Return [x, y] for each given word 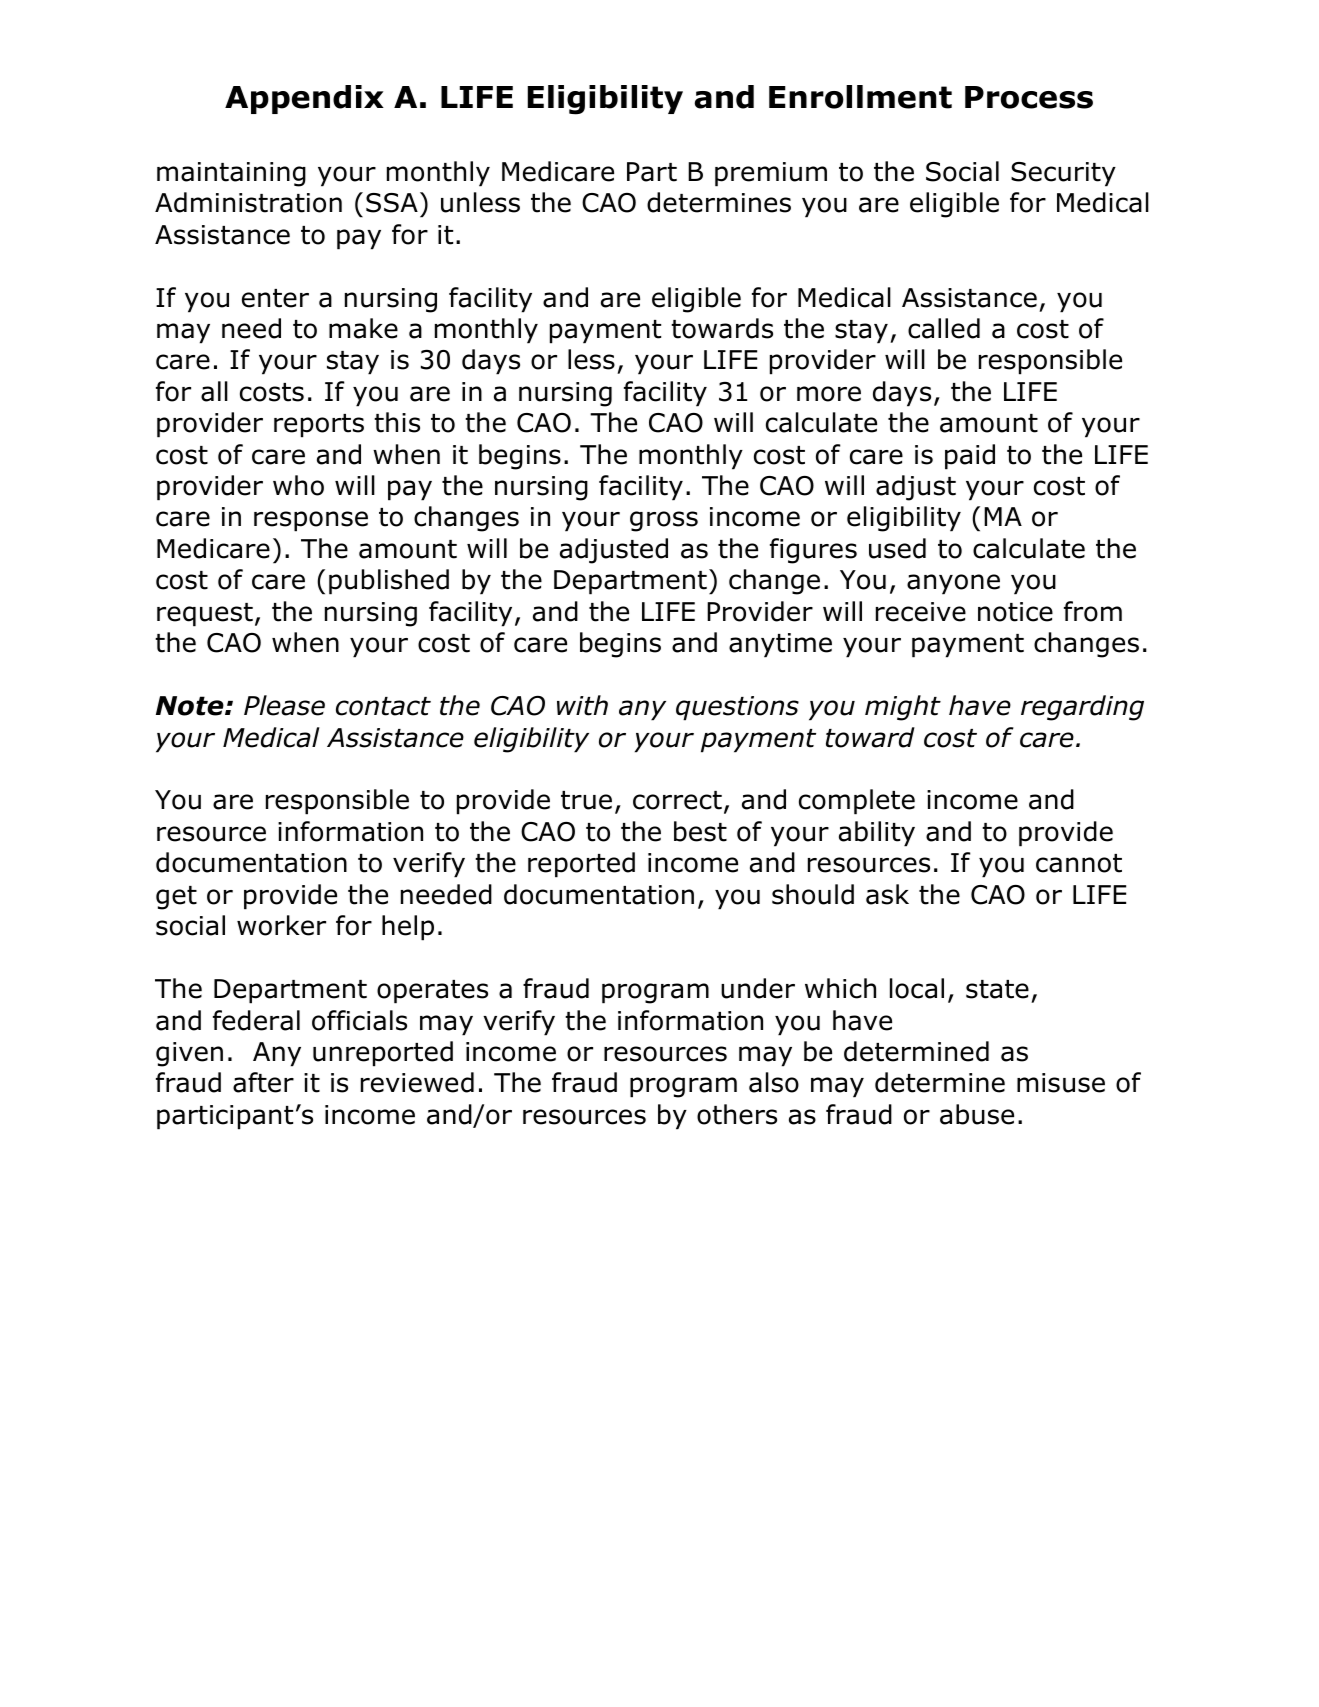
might [903, 708]
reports [319, 426]
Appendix [304, 99]
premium [771, 174]
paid [970, 457]
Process [1029, 97]
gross [664, 521]
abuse [977, 1114]
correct [677, 800]
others [737, 1114]
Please [284, 705]
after [263, 1082]
